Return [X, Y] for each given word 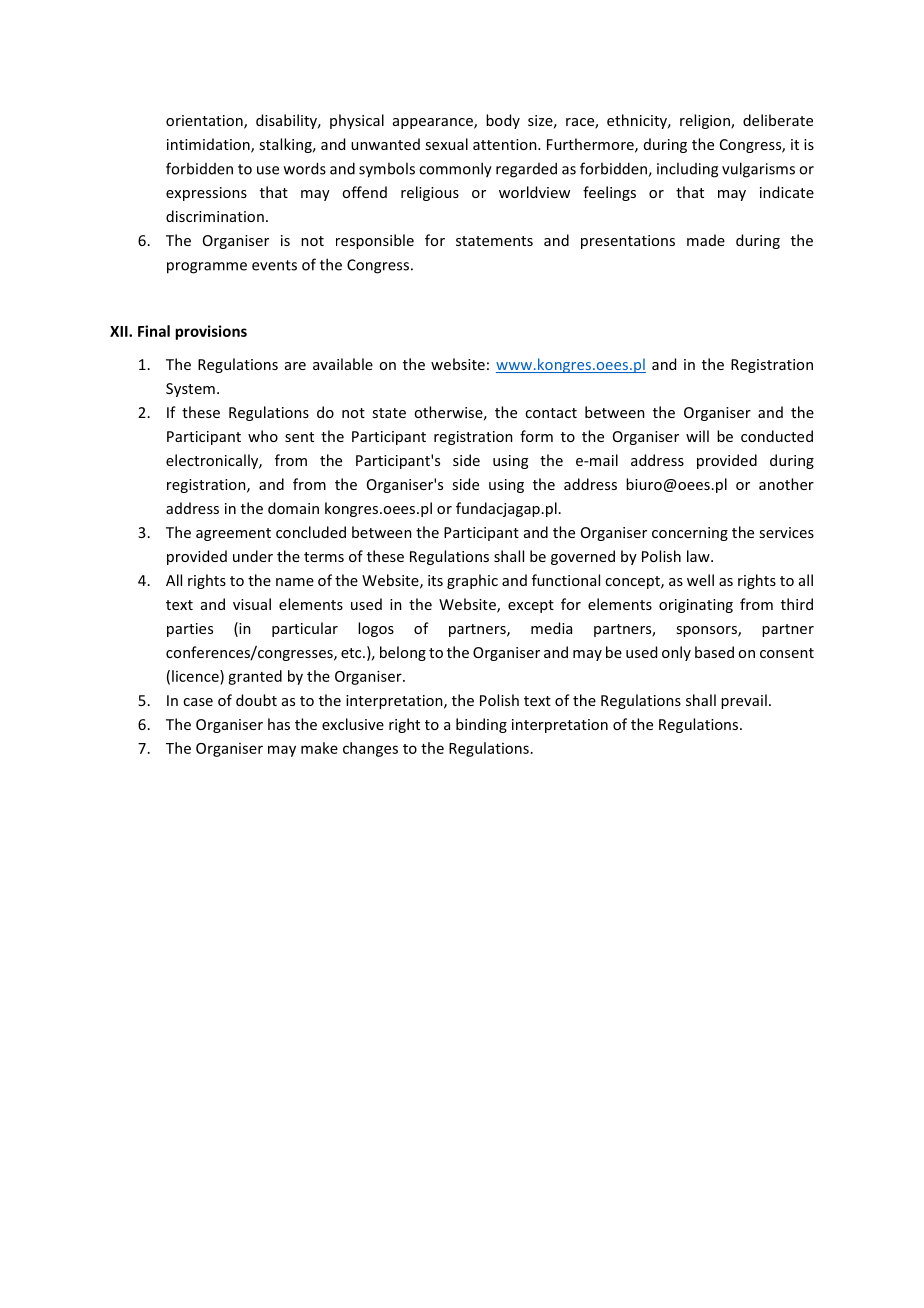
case [198, 702]
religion [706, 121]
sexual [446, 144]
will [697, 436]
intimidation [209, 145]
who [263, 436]
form [536, 436]
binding [481, 725]
